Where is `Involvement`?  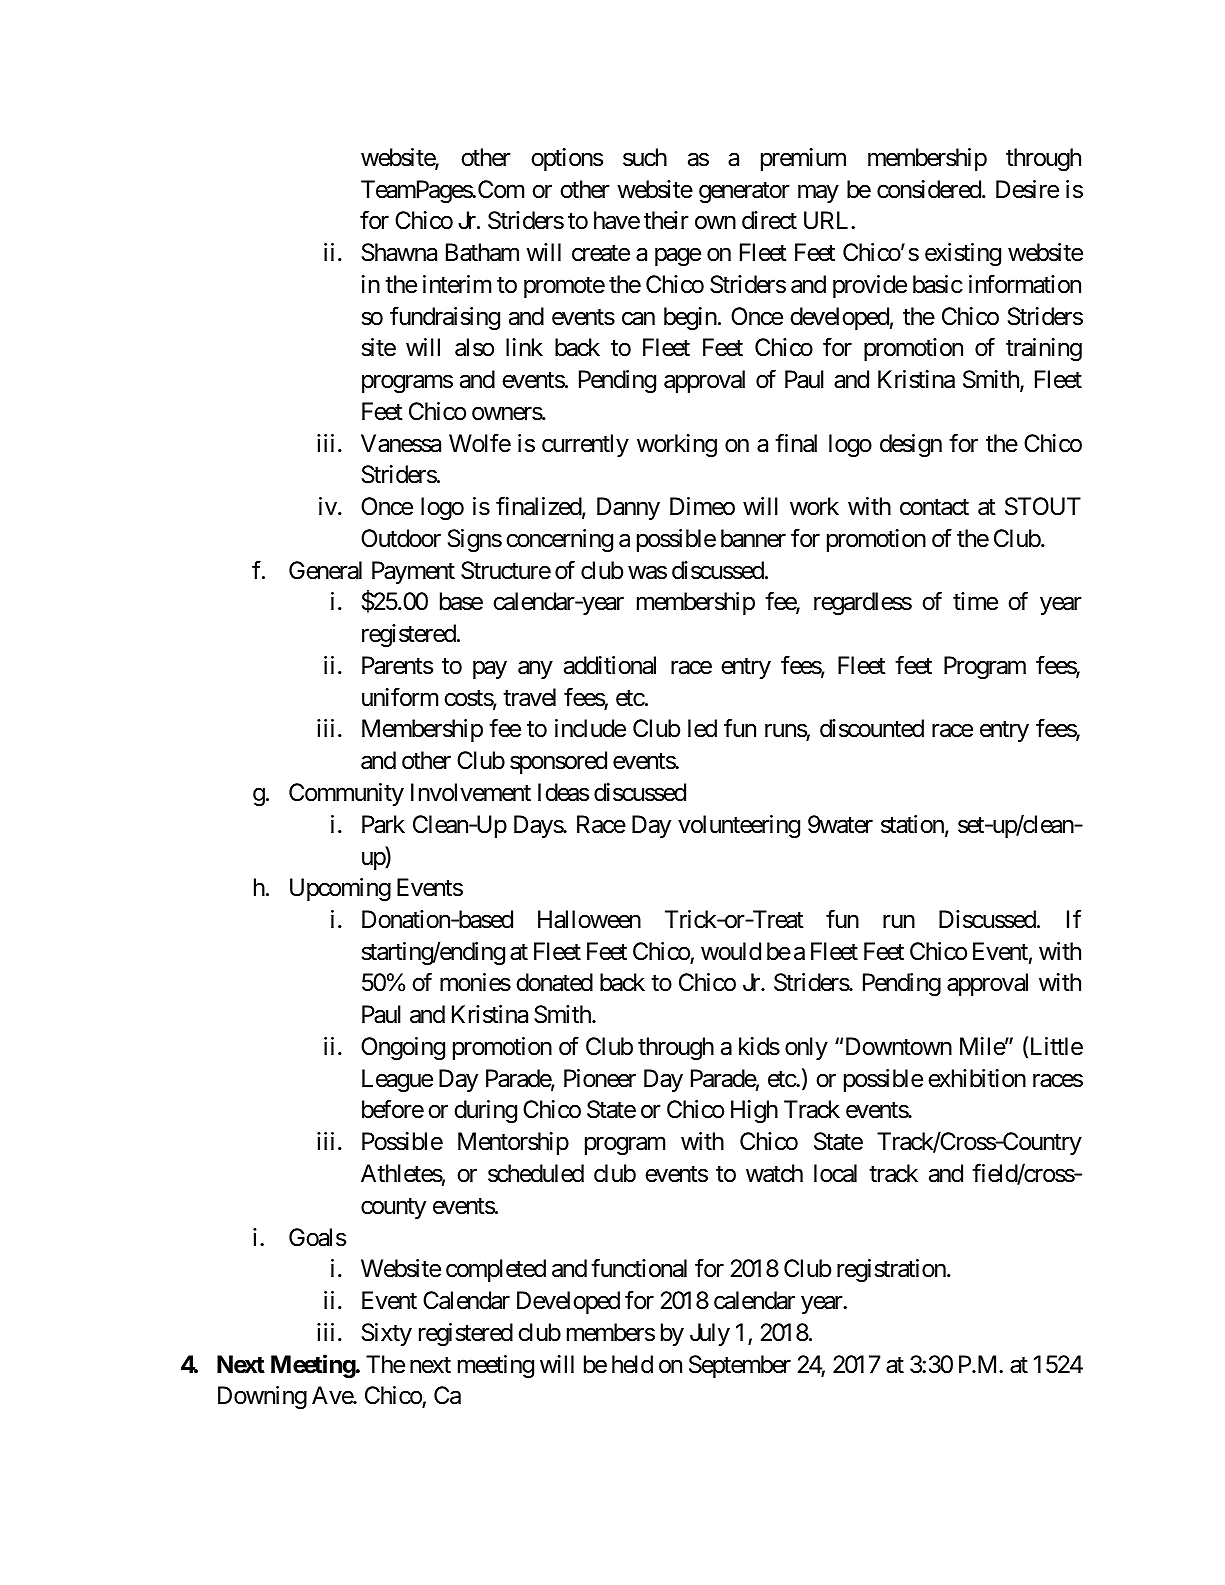
Involvement is located at coordinates (471, 792).
